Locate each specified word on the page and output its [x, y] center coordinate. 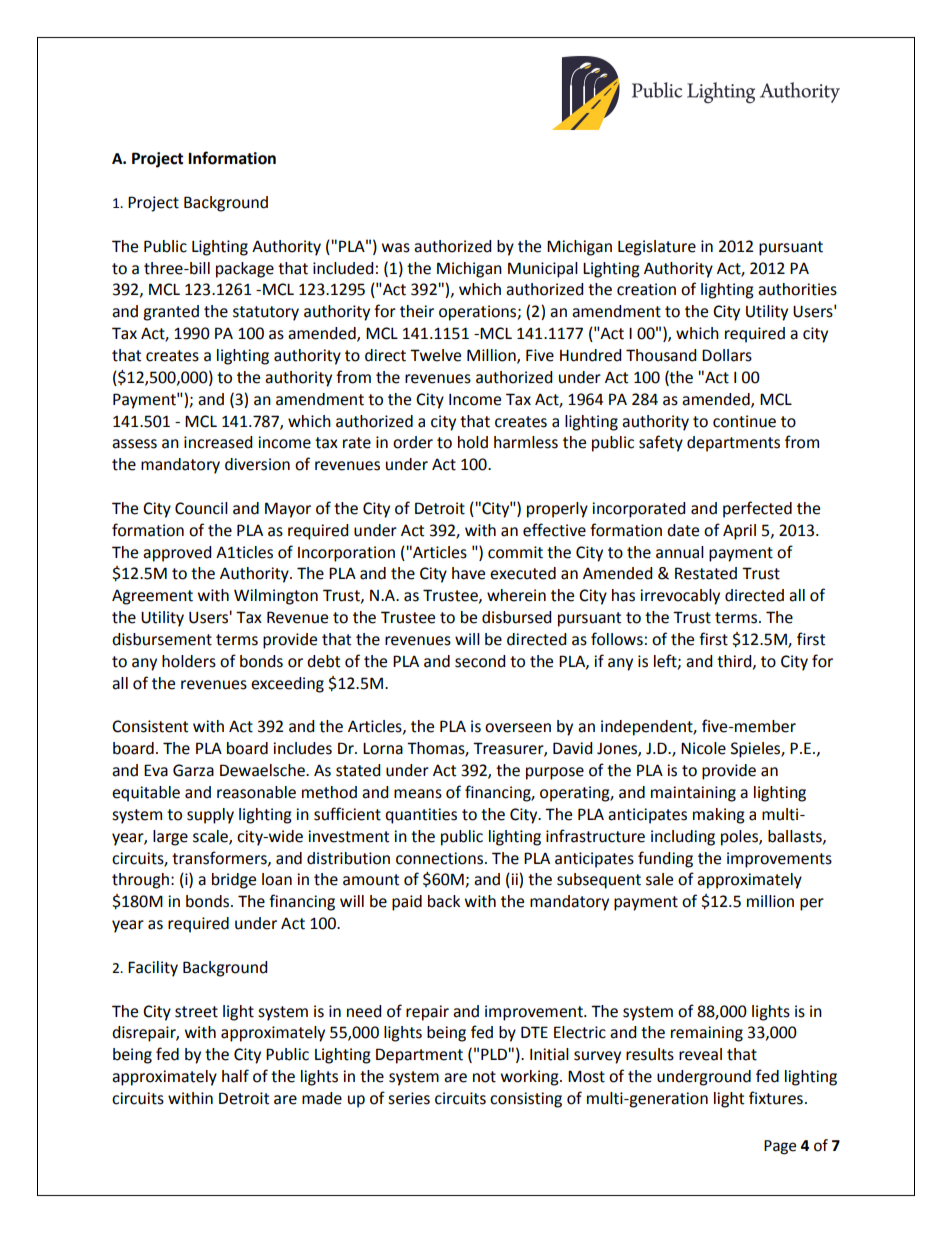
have [468, 573]
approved [177, 554]
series [409, 1098]
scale [211, 837]
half [235, 1076]
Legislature [657, 248]
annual [680, 552]
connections [441, 858]
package [245, 270]
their [417, 311]
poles [740, 838]
